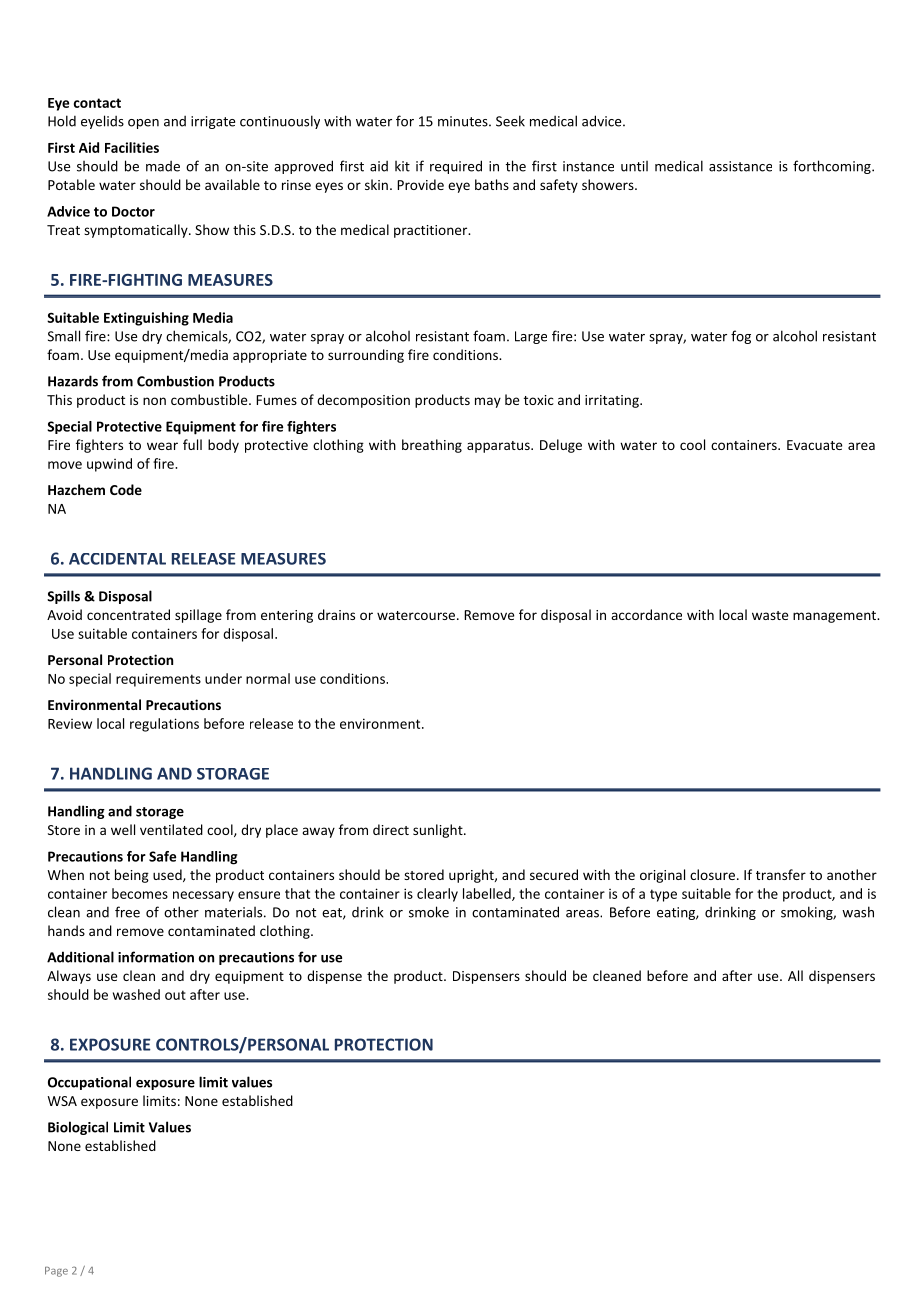  Describe the element at coordinates (162, 446) in the screenshot. I see `wear` at that location.
